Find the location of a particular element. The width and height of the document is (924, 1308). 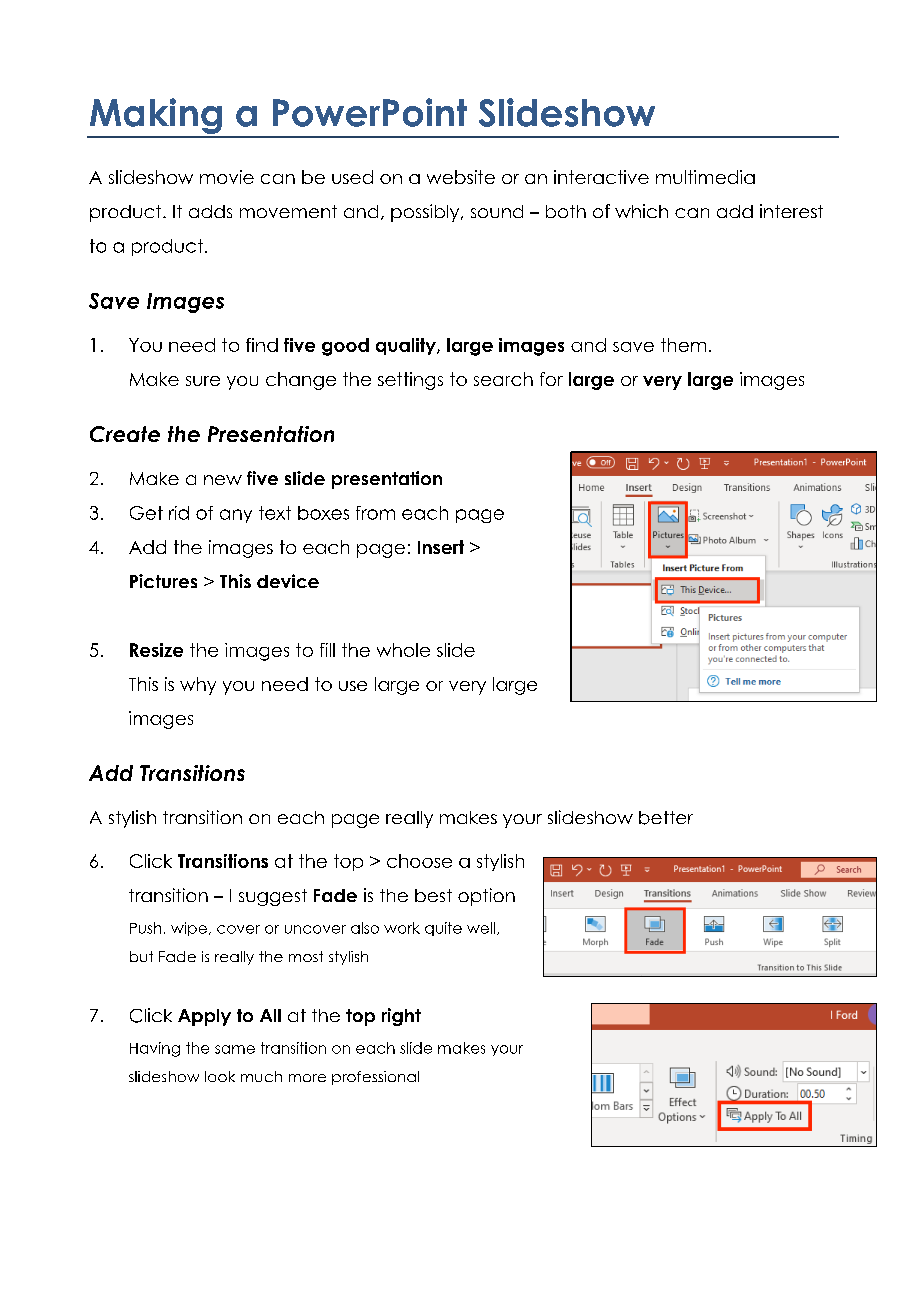

right is located at coordinates (401, 1017).
